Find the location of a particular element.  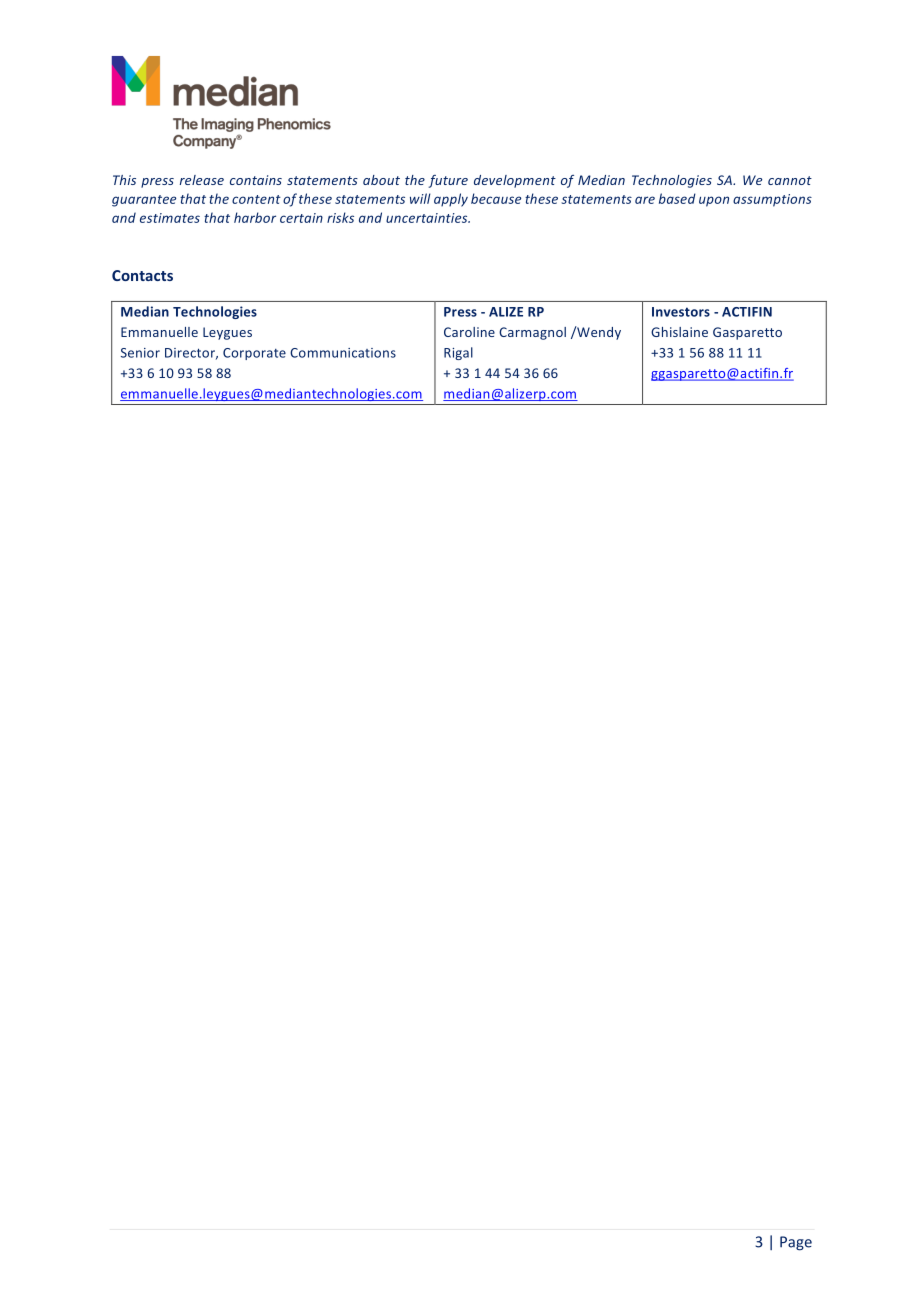

upon is located at coordinates (714, 201).
